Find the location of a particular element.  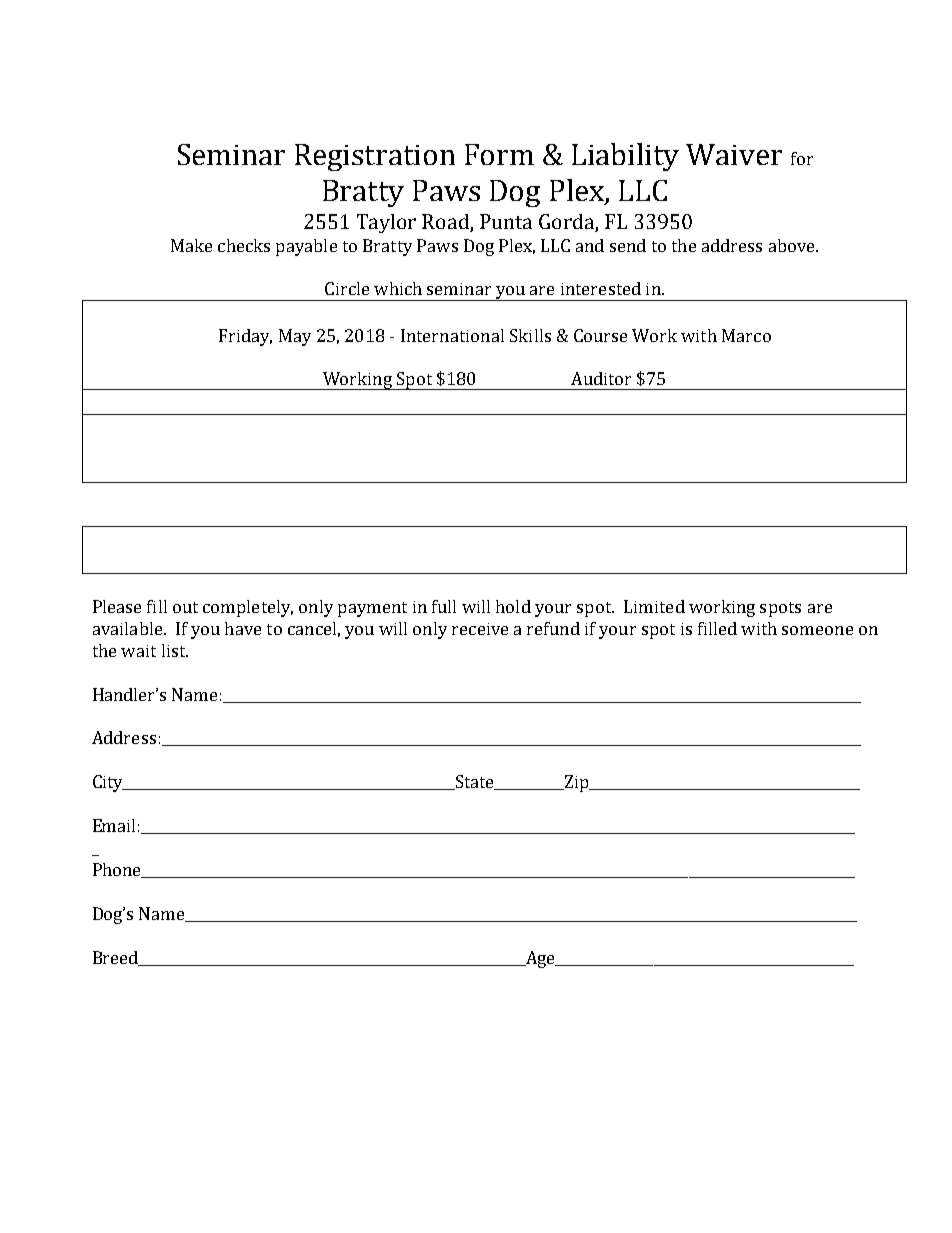

Marco is located at coordinates (746, 335).
